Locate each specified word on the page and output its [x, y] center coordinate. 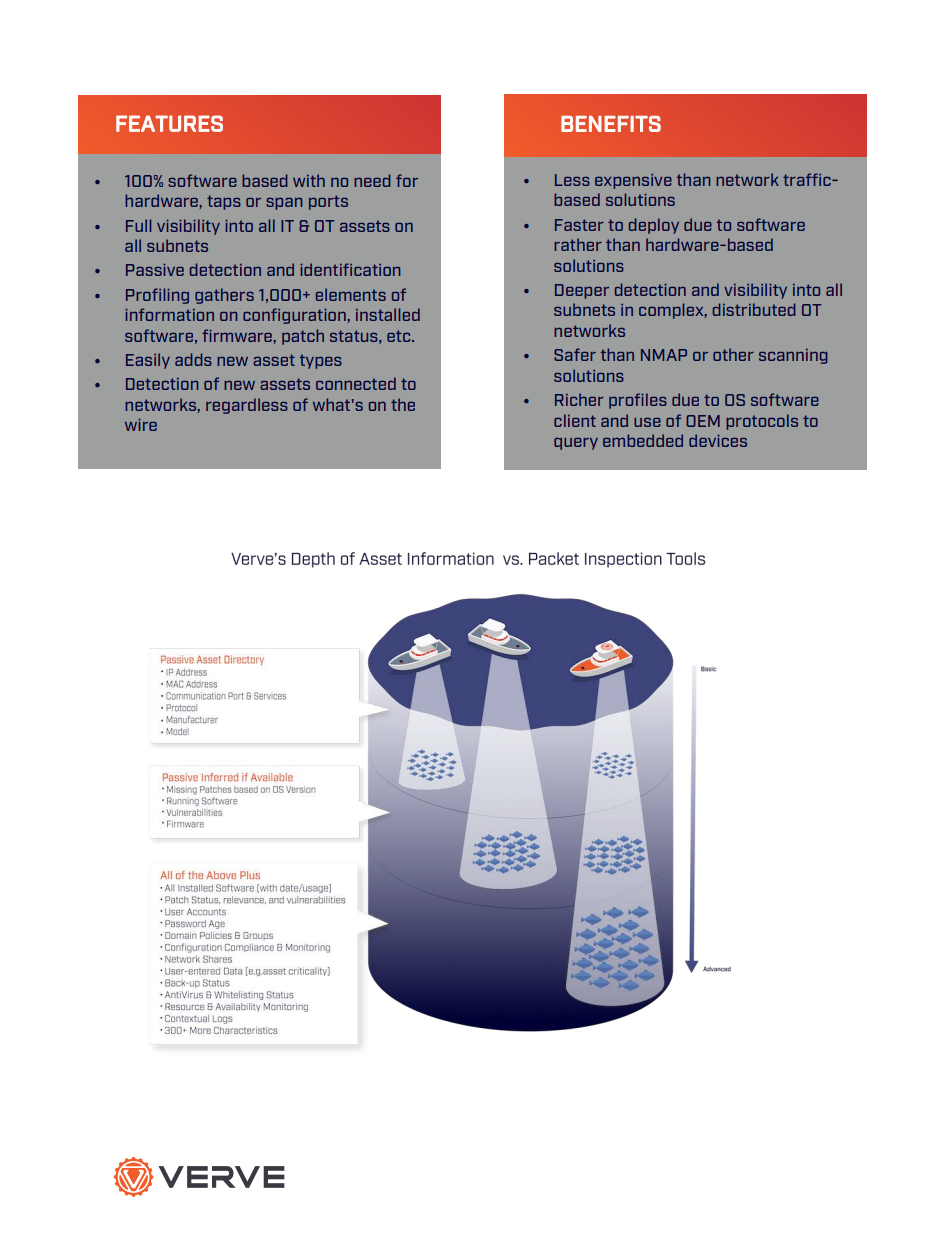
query [576, 444]
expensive [633, 181]
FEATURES [169, 123]
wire [141, 425]
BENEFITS [611, 124]
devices [718, 440]
